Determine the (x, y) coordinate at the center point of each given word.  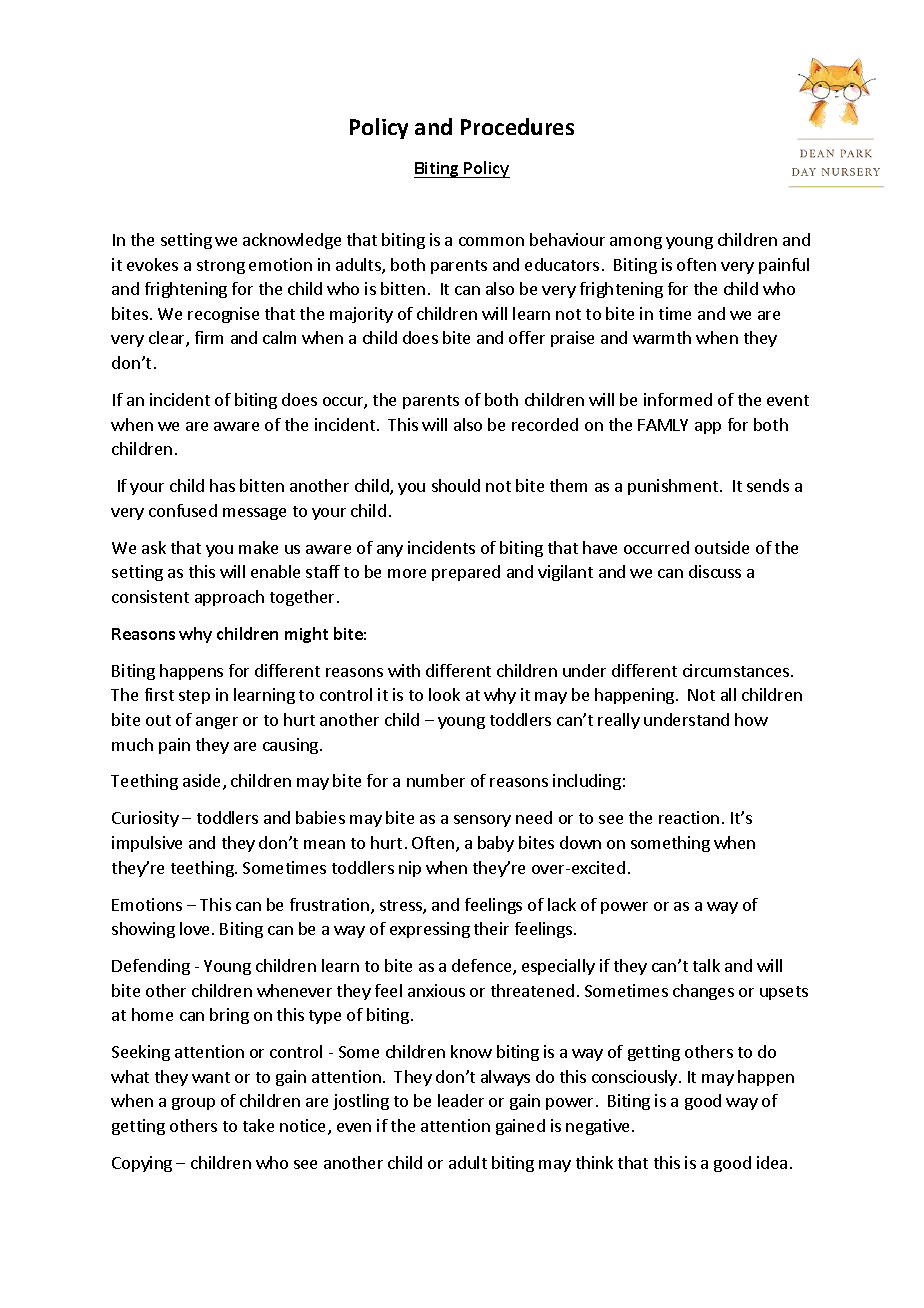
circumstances (737, 670)
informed (678, 399)
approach (229, 598)
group (193, 1104)
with (404, 670)
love (196, 928)
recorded (545, 424)
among (636, 243)
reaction (689, 817)
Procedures (517, 126)
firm (209, 337)
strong (221, 267)
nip (410, 869)
